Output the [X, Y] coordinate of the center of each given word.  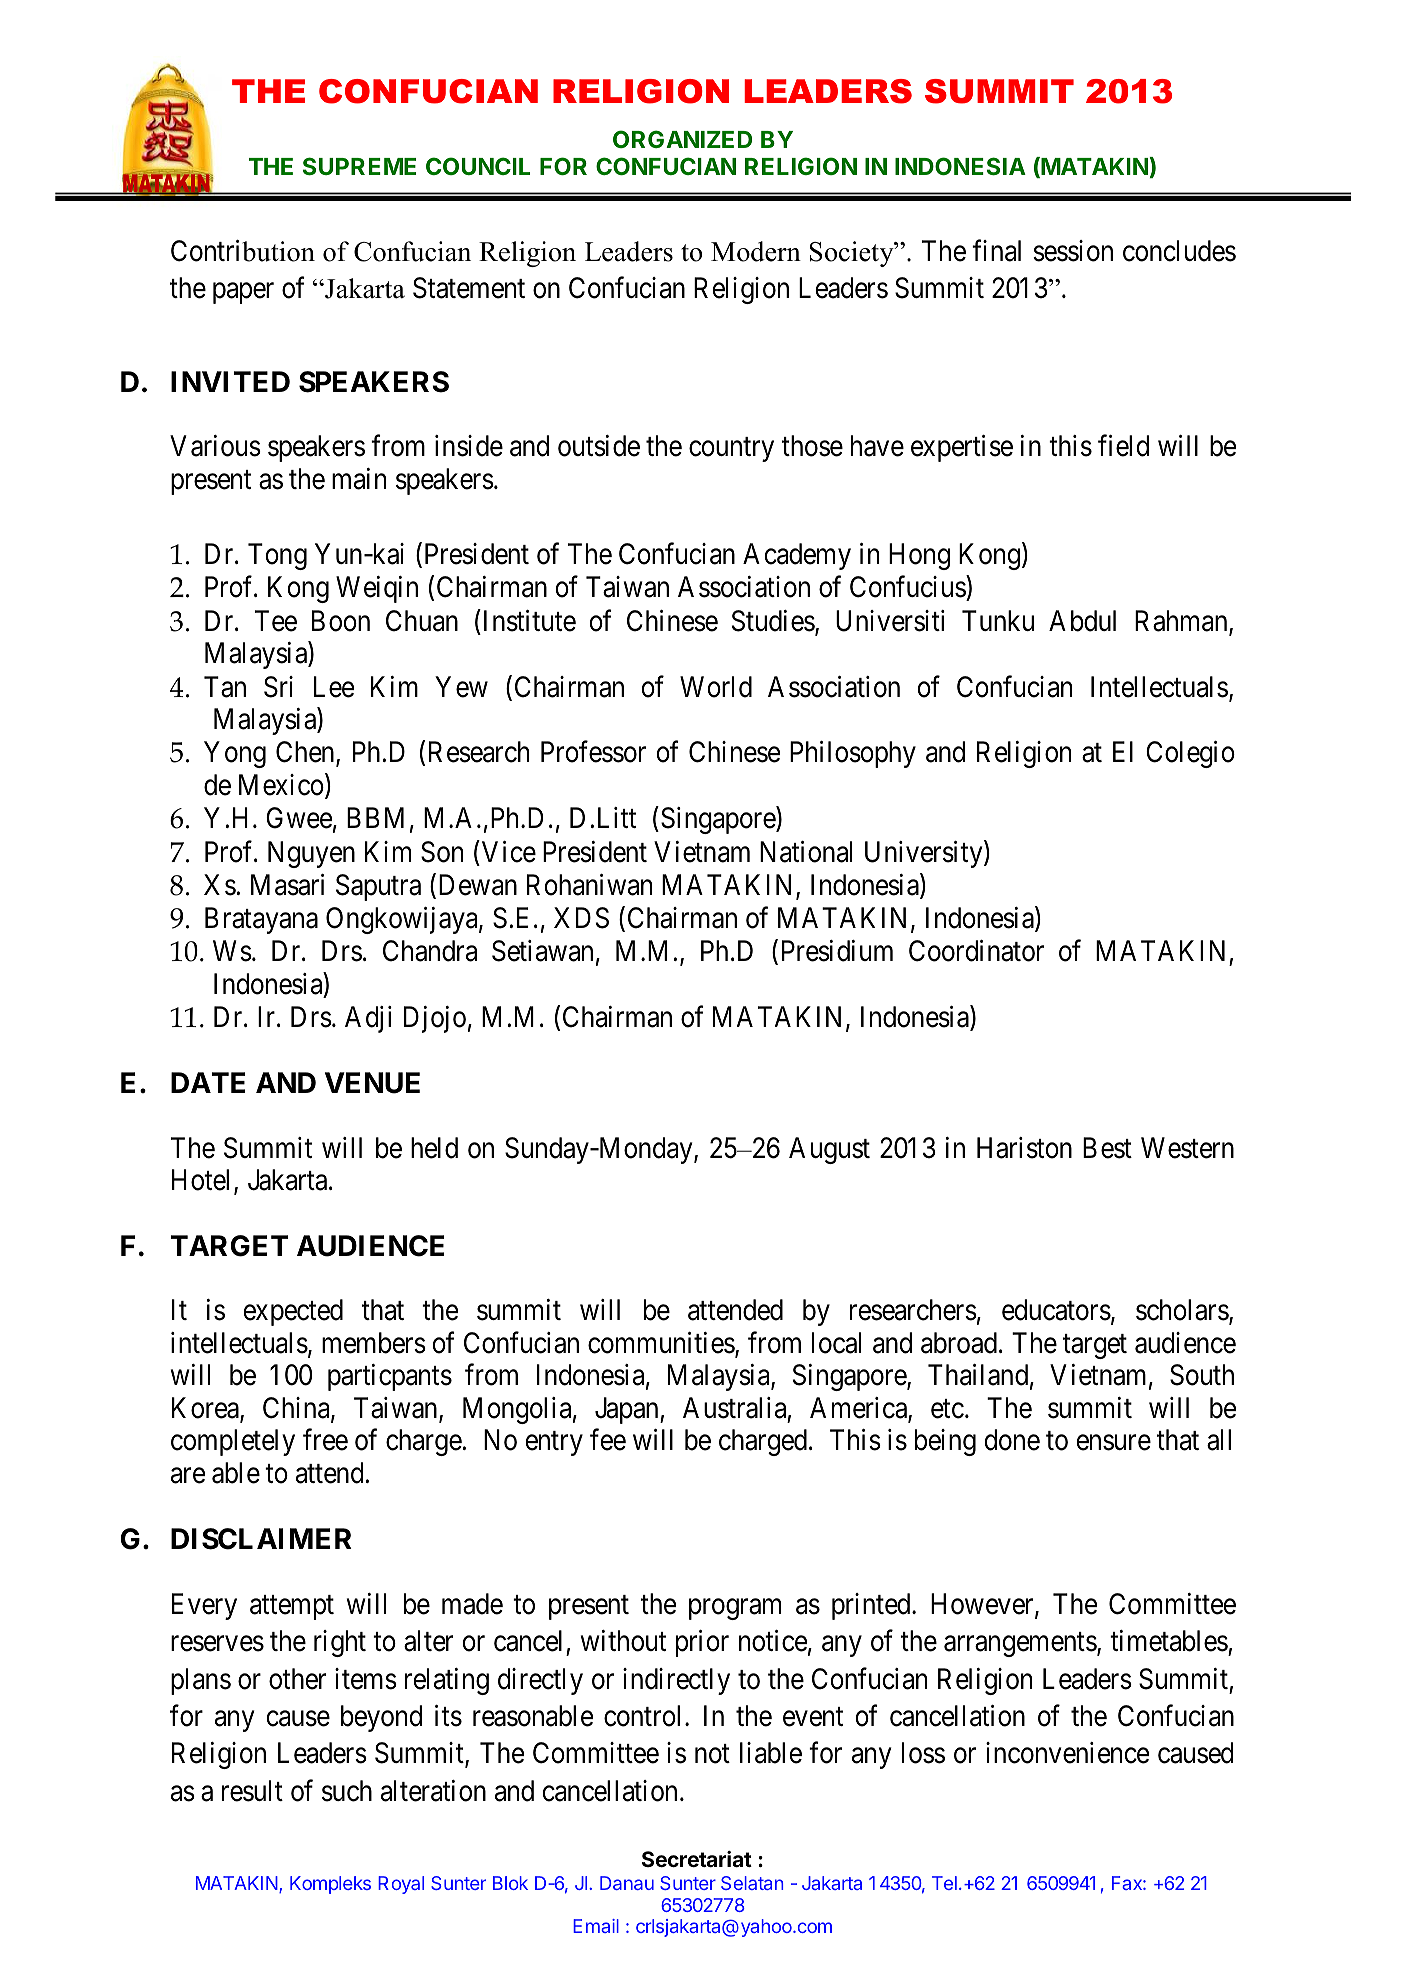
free [325, 1440]
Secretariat [697, 1859]
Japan [628, 1410]
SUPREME [359, 166]
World [716, 687]
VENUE [372, 1083]
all [1219, 1440]
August [829, 1150]
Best [1107, 1148]
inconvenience [1067, 1753]
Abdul [1082, 621]
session [1073, 251]
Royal [401, 1885]
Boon [341, 621]
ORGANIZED [682, 139]
